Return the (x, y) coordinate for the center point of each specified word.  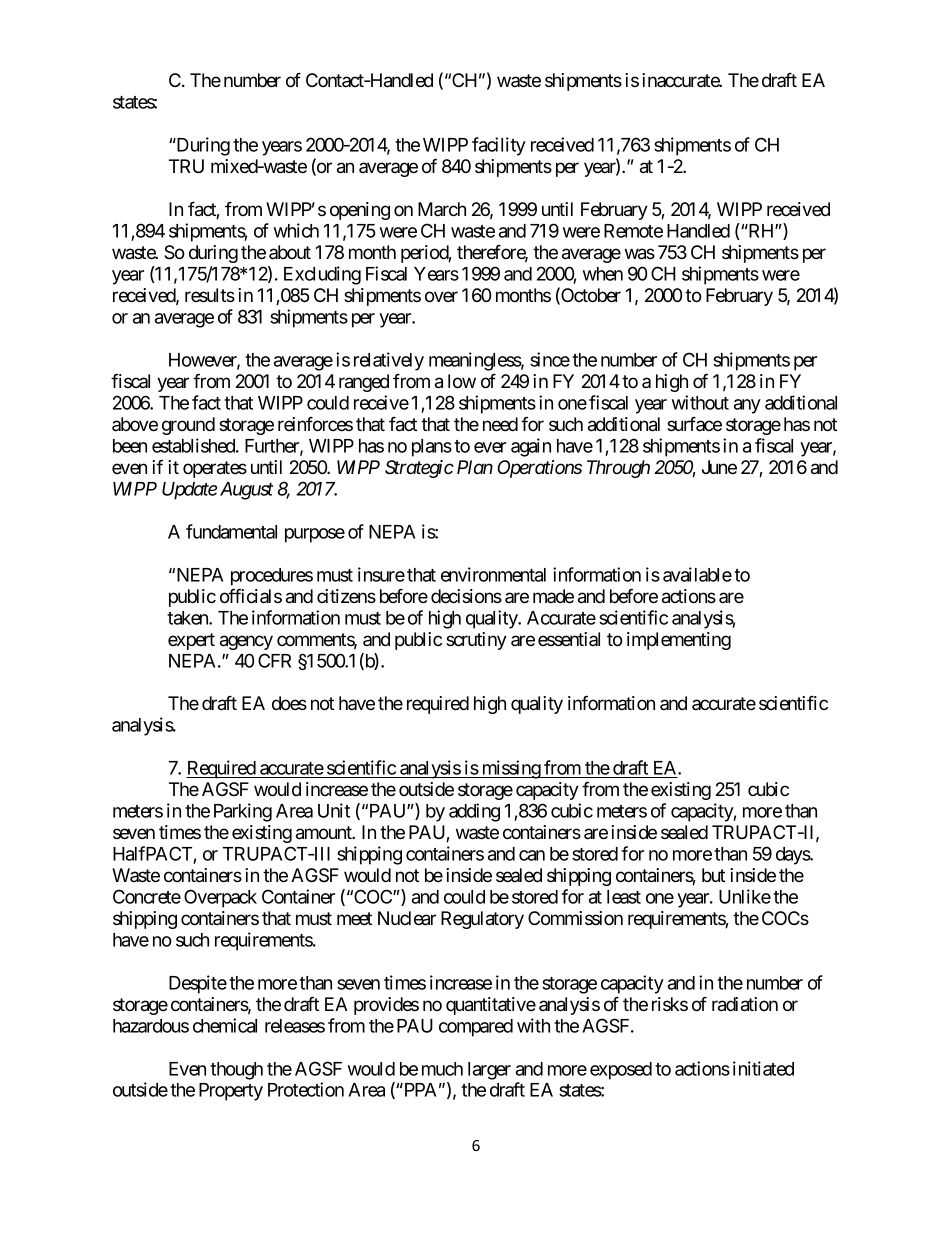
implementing (679, 641)
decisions (466, 596)
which (296, 230)
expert (191, 641)
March (442, 209)
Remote (633, 231)
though (236, 1071)
